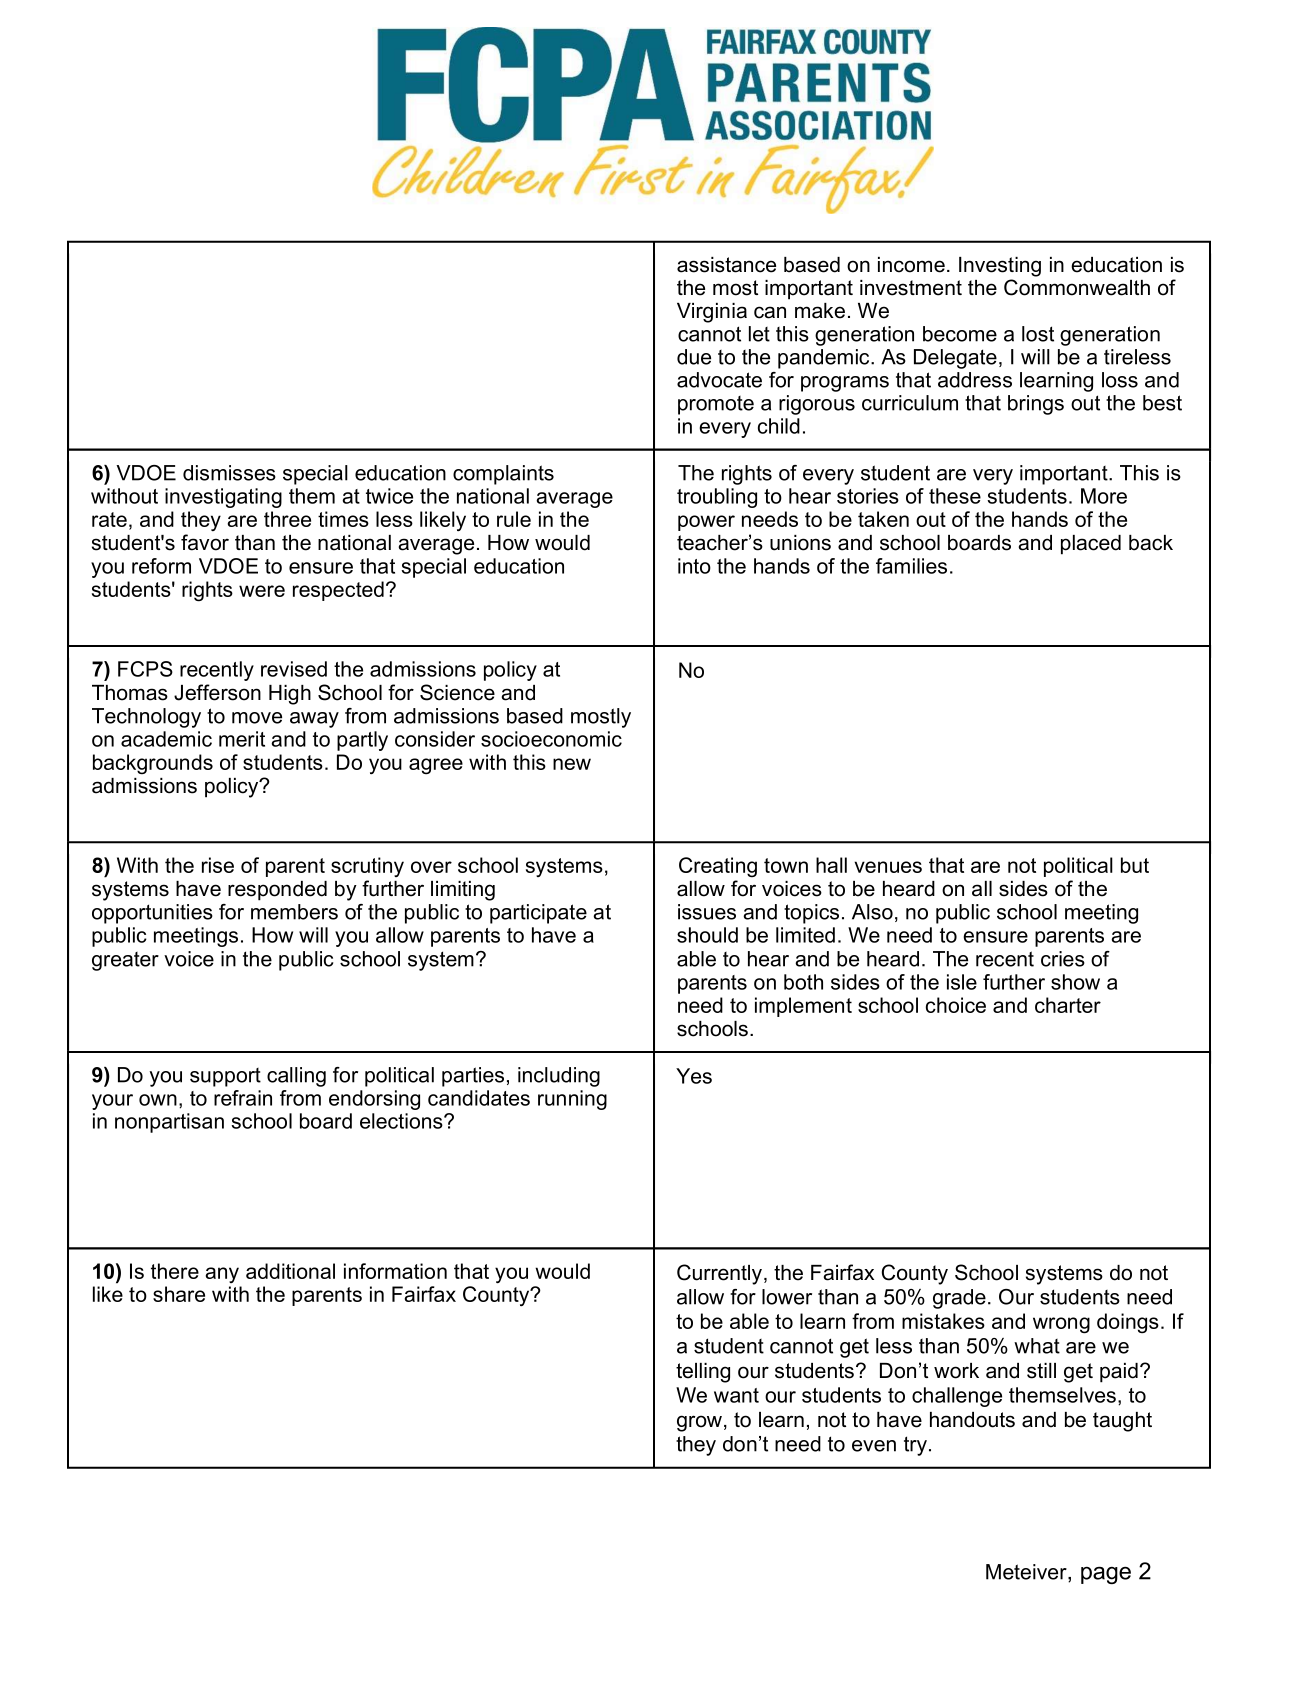 This screenshot has height=1688, width=1305. Describe the element at coordinates (1063, 959) in the screenshot. I see `cries` at that location.
